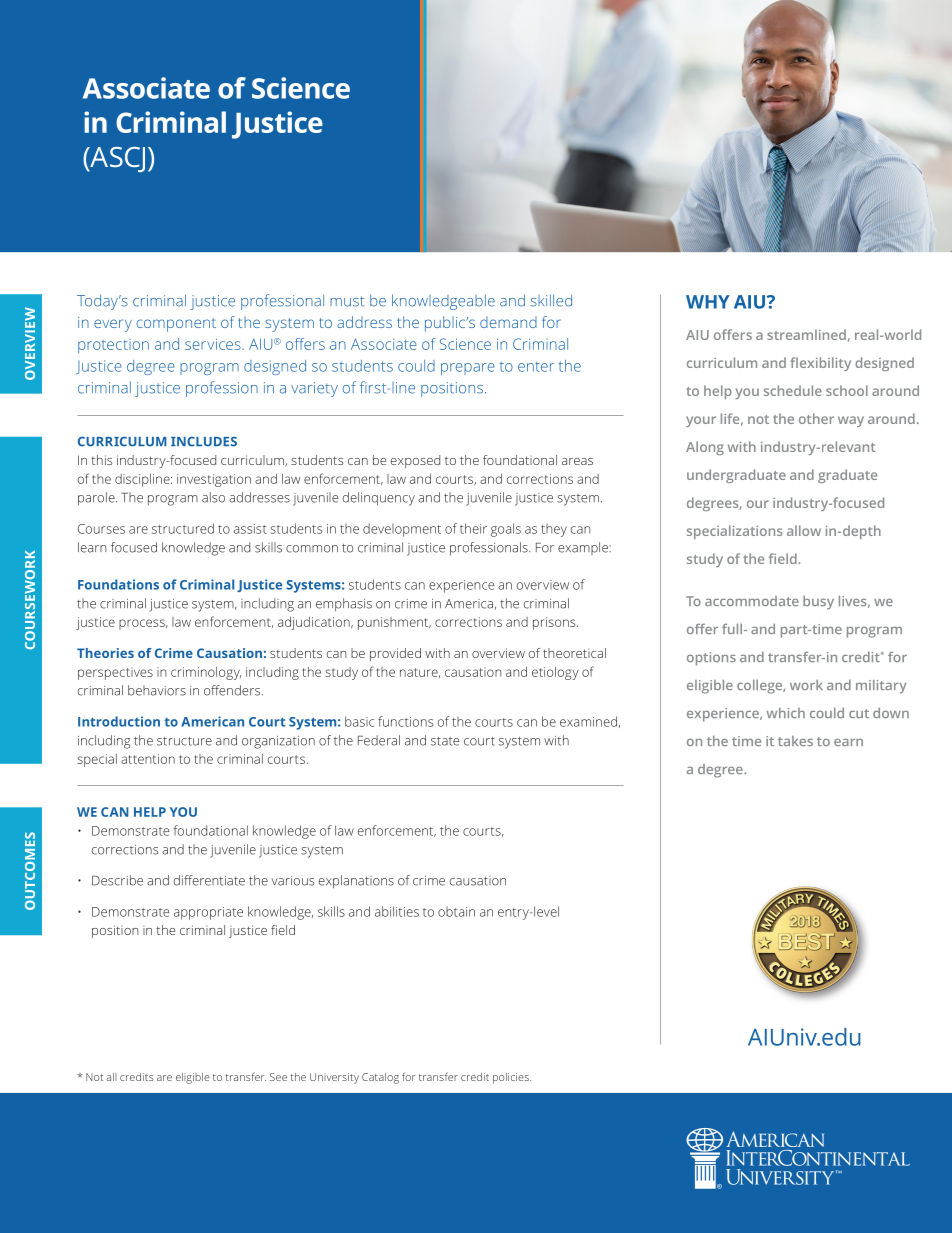  Describe the element at coordinates (176, 325) in the image. I see `component` at that location.
